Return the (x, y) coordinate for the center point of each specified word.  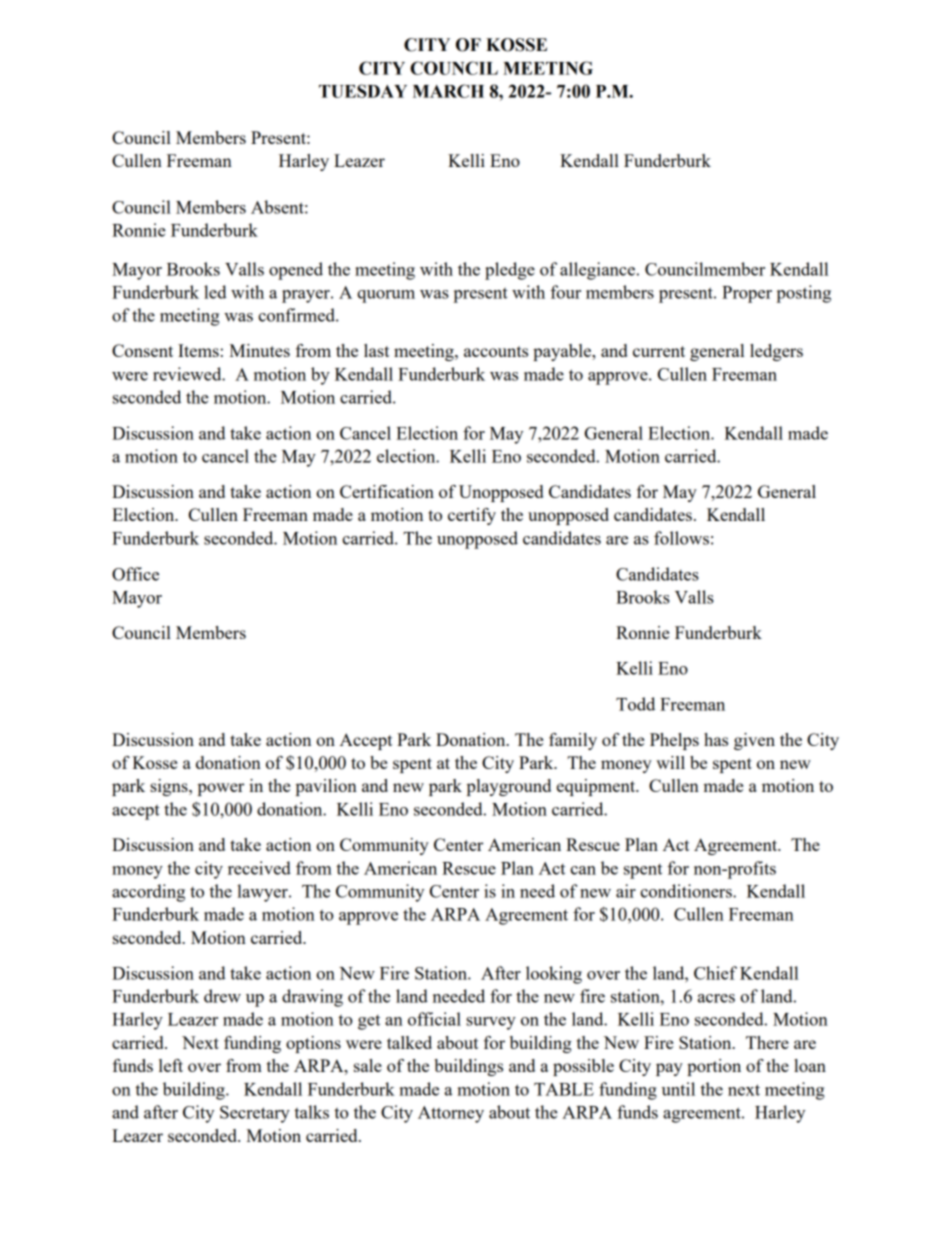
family (573, 741)
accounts (496, 351)
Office (135, 574)
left (171, 1065)
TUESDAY (363, 91)
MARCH (448, 91)
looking (554, 975)
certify (472, 516)
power (221, 789)
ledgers (776, 352)
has (716, 739)
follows (681, 538)
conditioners (687, 891)
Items (198, 350)
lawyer (263, 893)
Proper (747, 294)
